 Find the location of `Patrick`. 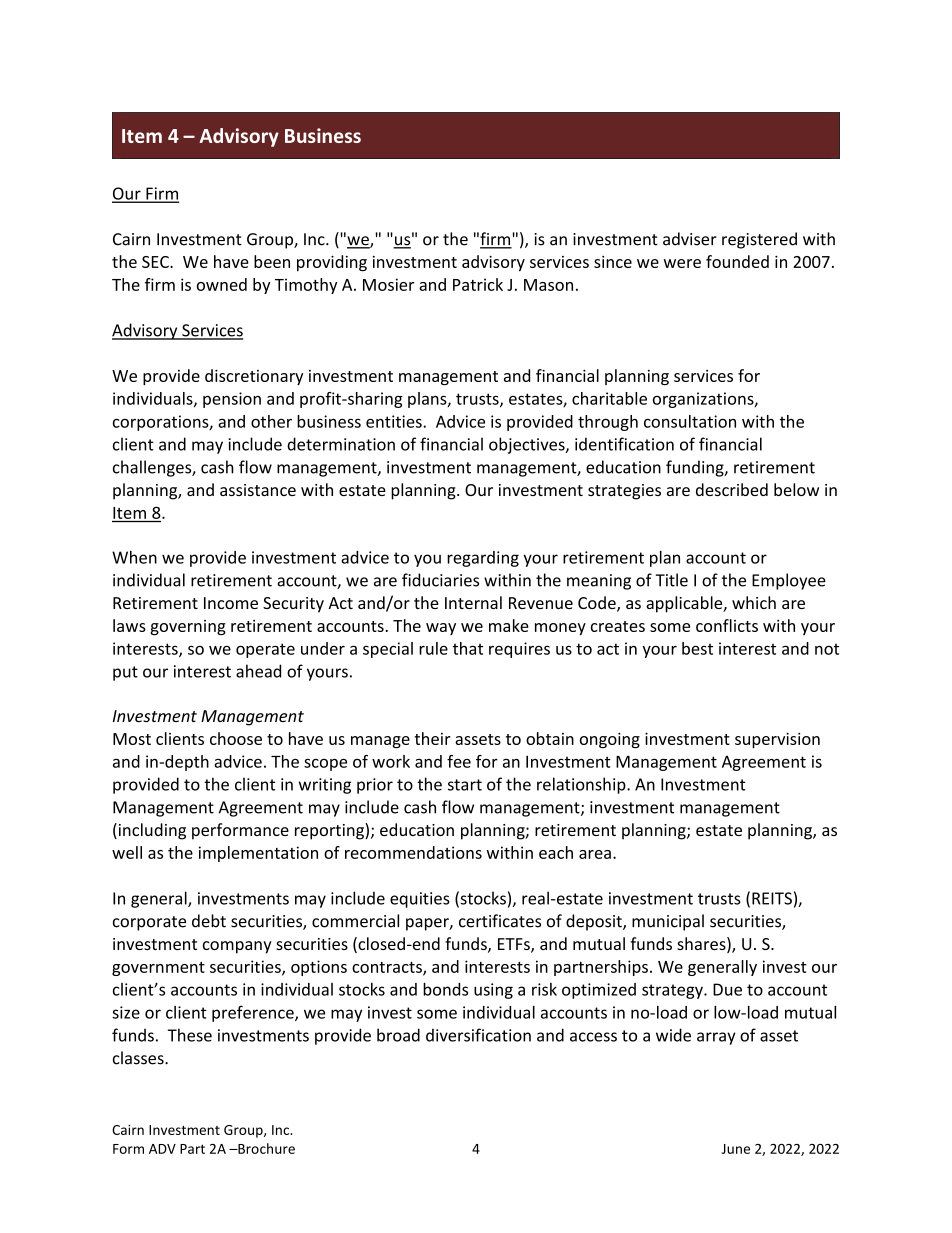

Patrick is located at coordinates (478, 284).
